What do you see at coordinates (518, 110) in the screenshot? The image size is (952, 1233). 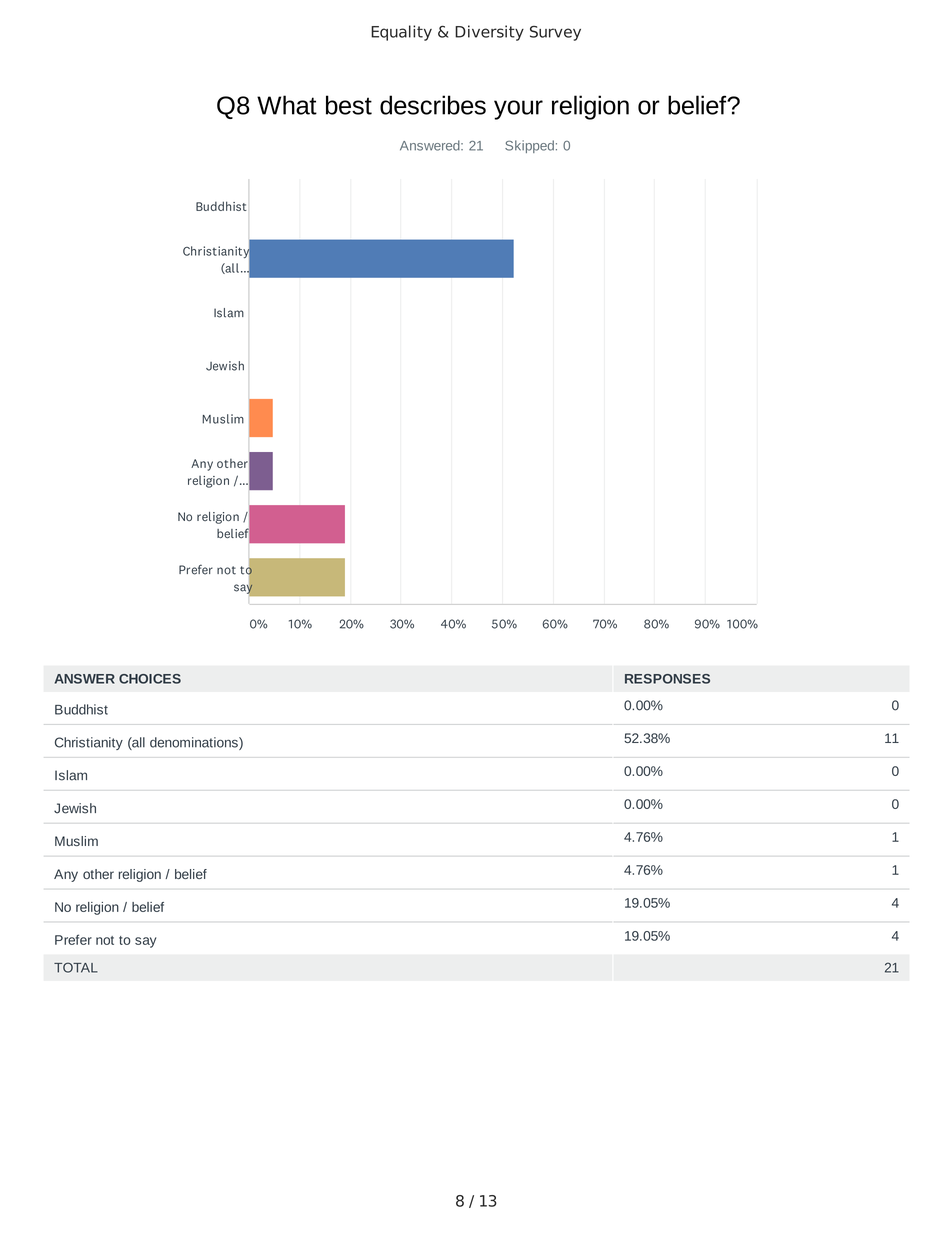 I see `your` at bounding box center [518, 110].
